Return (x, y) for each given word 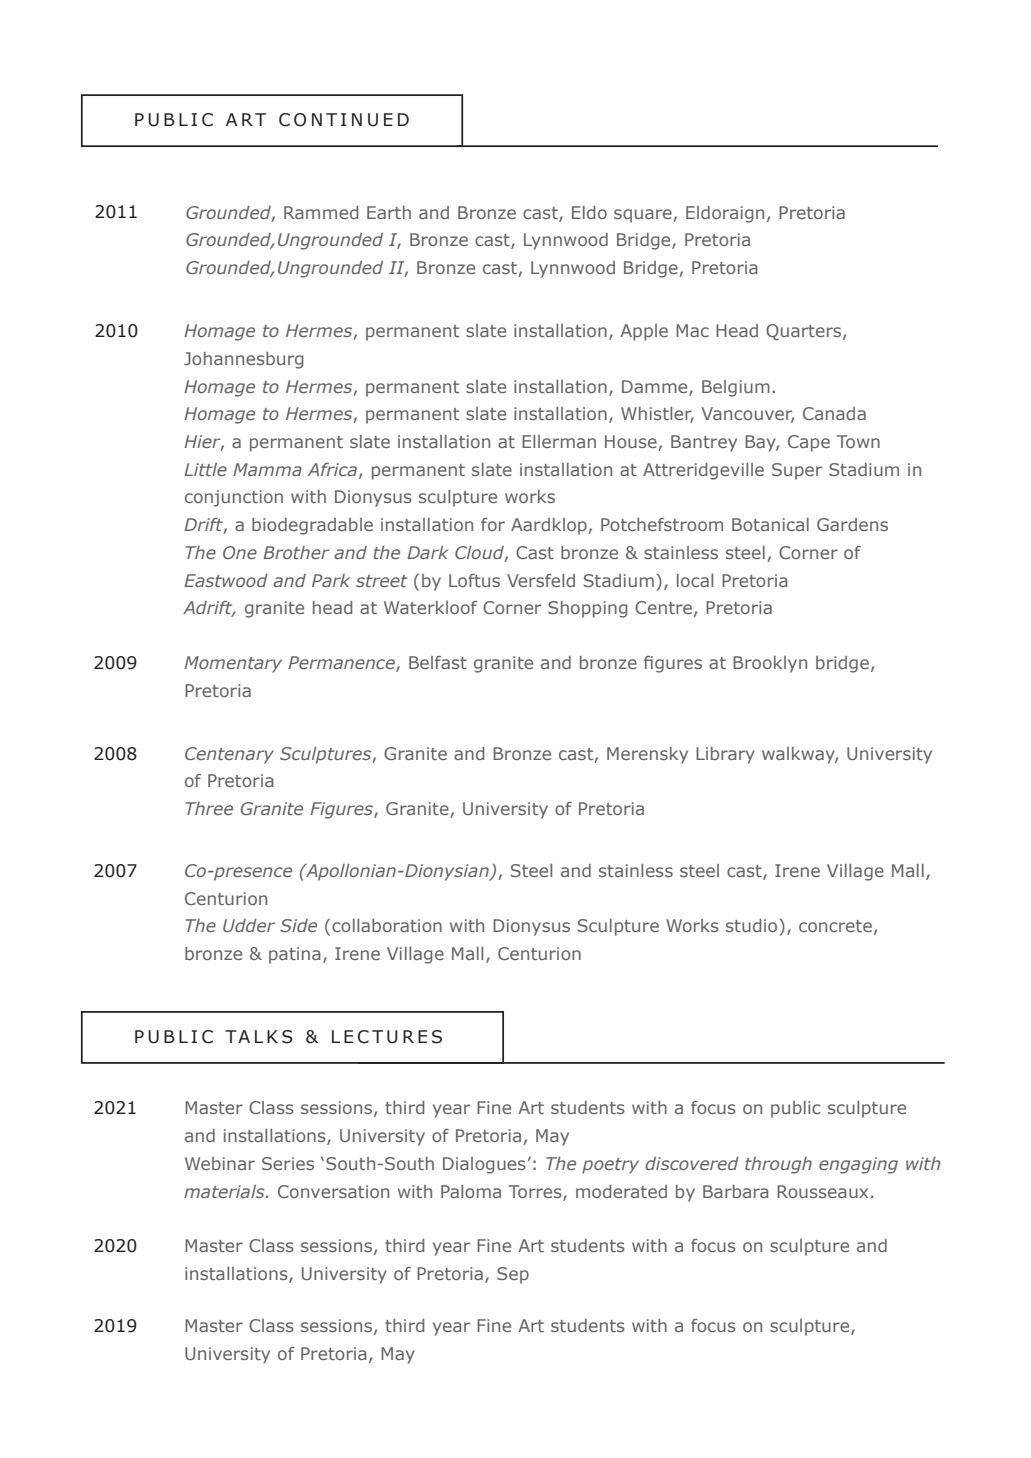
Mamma (267, 469)
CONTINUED (344, 120)
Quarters (805, 332)
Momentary (233, 664)
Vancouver (748, 415)
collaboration (387, 925)
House (632, 443)
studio (751, 925)
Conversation (333, 1191)
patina (295, 955)
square (644, 216)
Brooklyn (770, 664)
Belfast (438, 662)
